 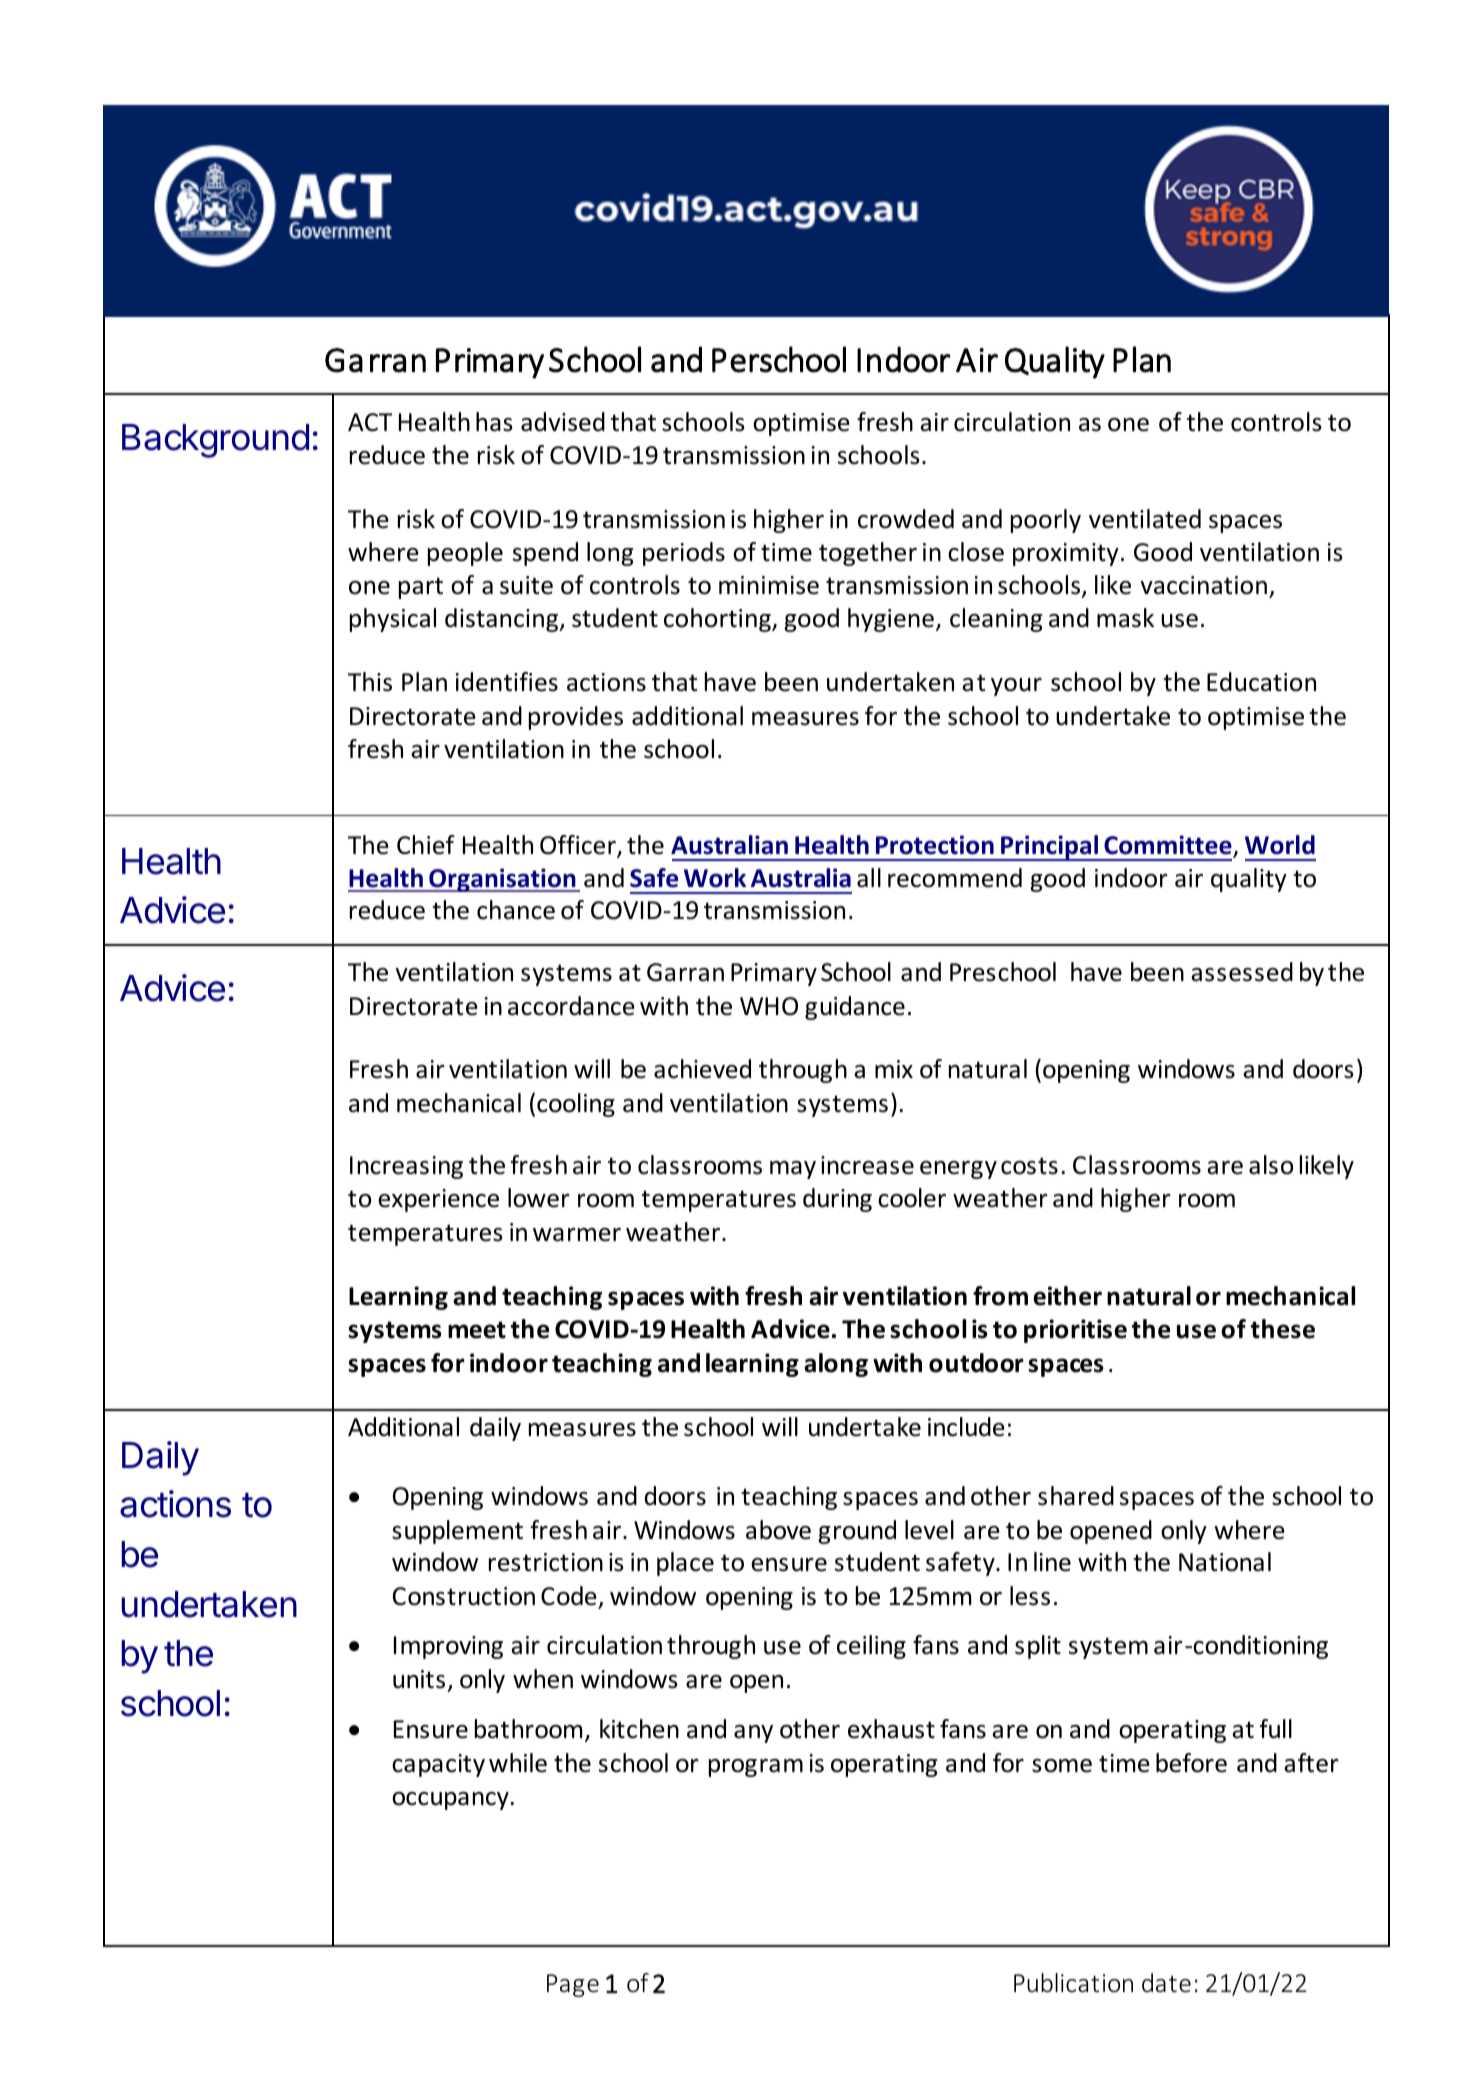 I want to click on date, so click(x=1166, y=1983).
